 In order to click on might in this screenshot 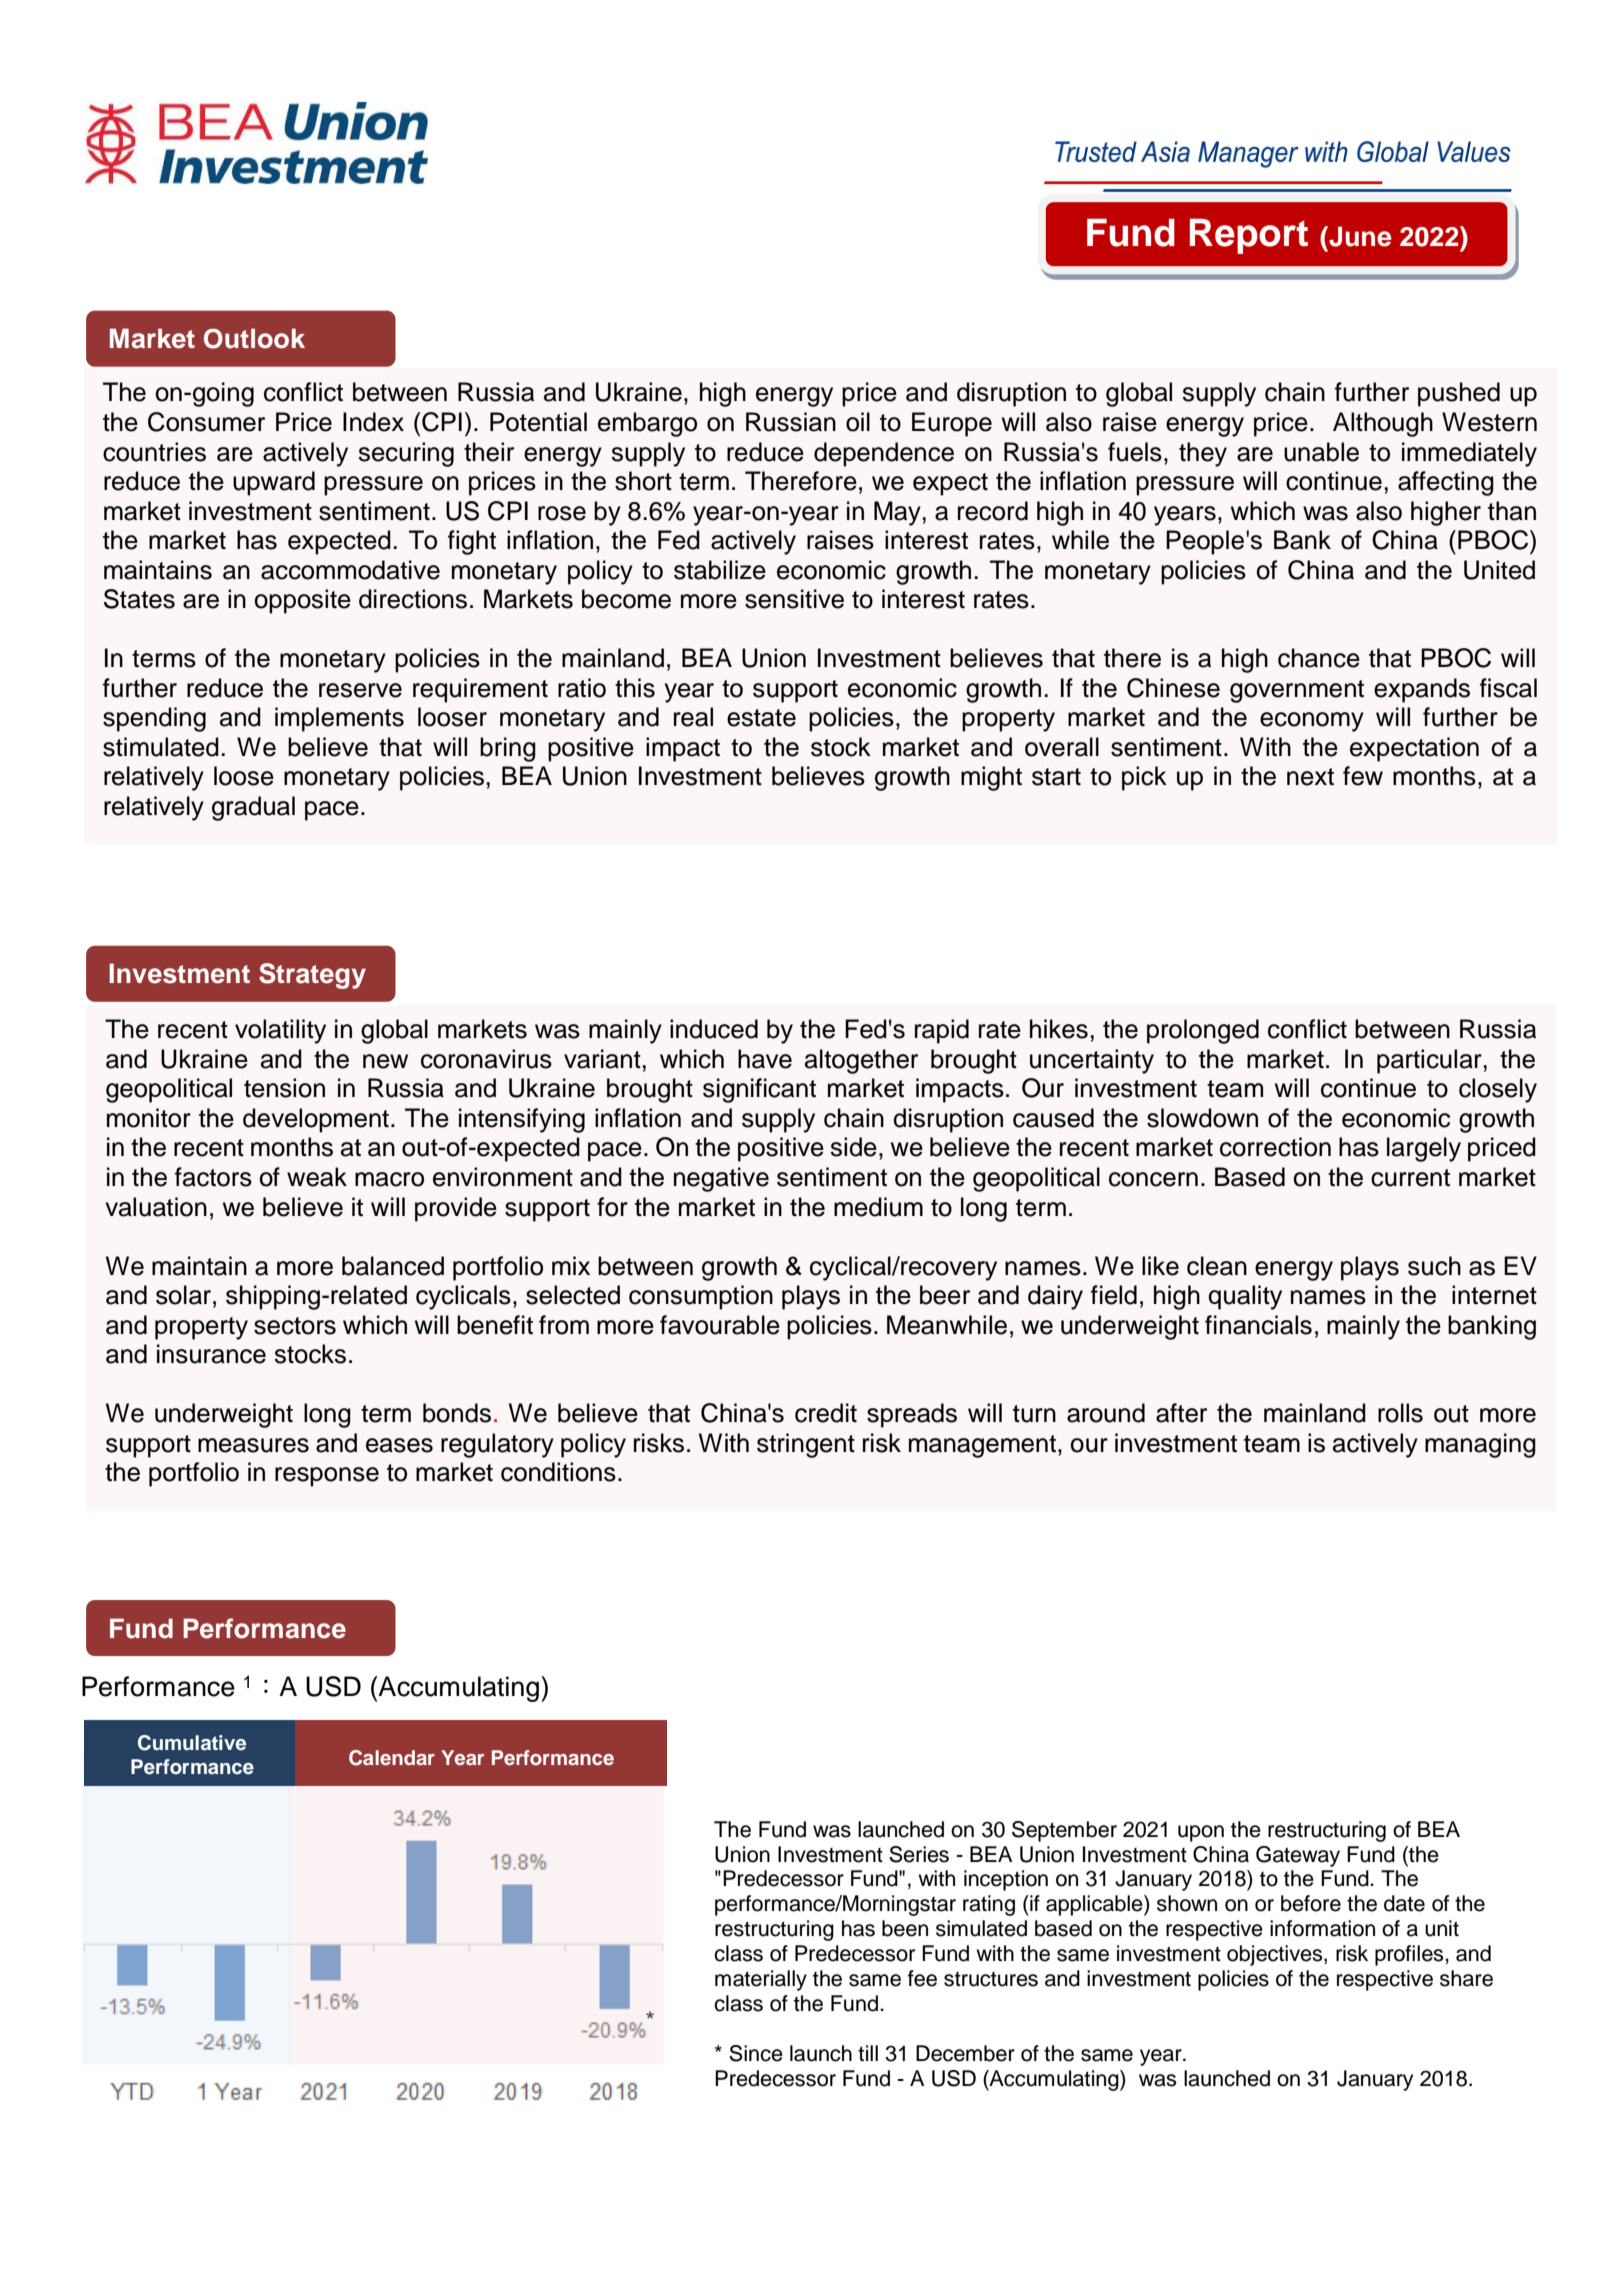, I will do `click(991, 778)`.
